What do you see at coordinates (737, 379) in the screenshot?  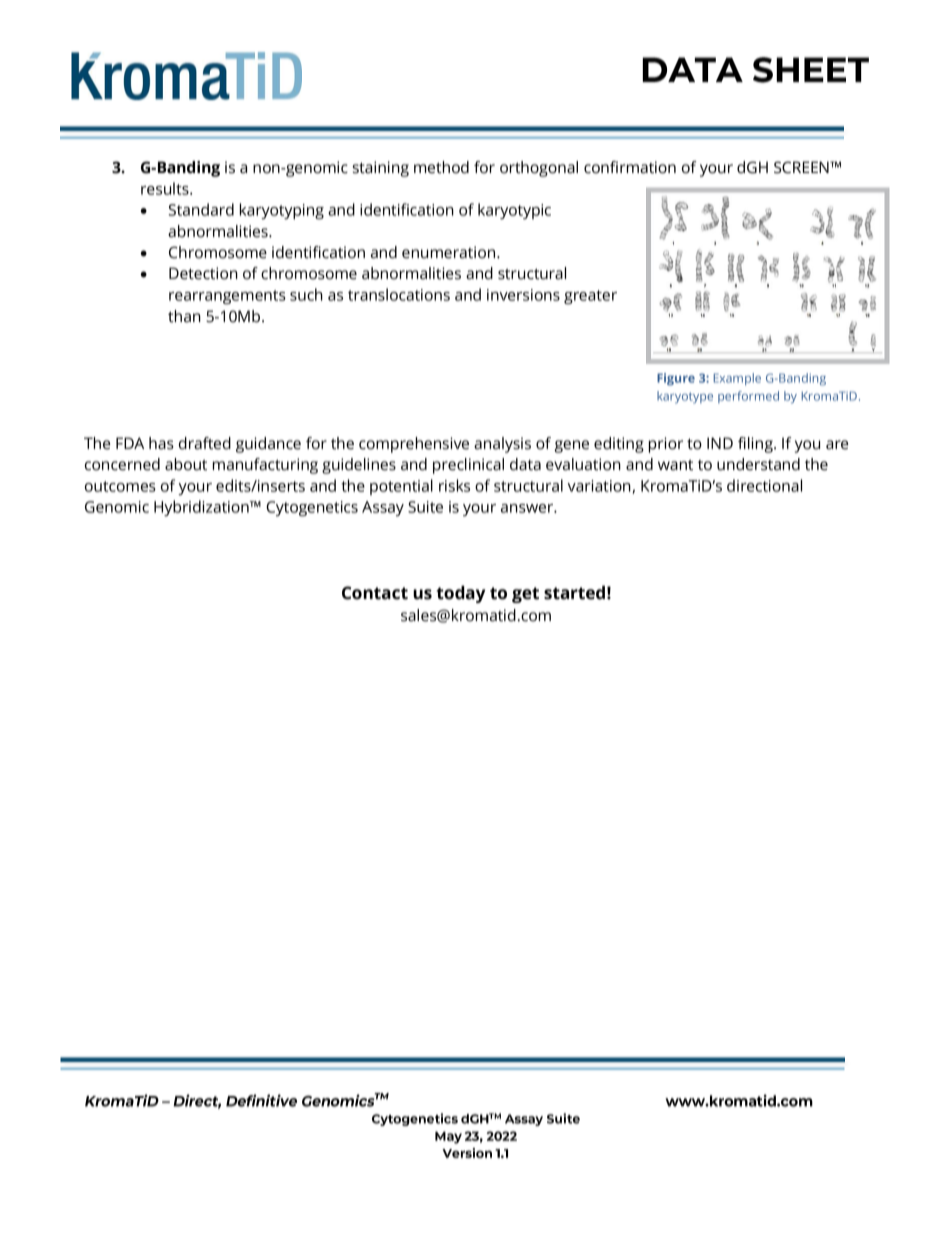 I see `Example` at bounding box center [737, 379].
